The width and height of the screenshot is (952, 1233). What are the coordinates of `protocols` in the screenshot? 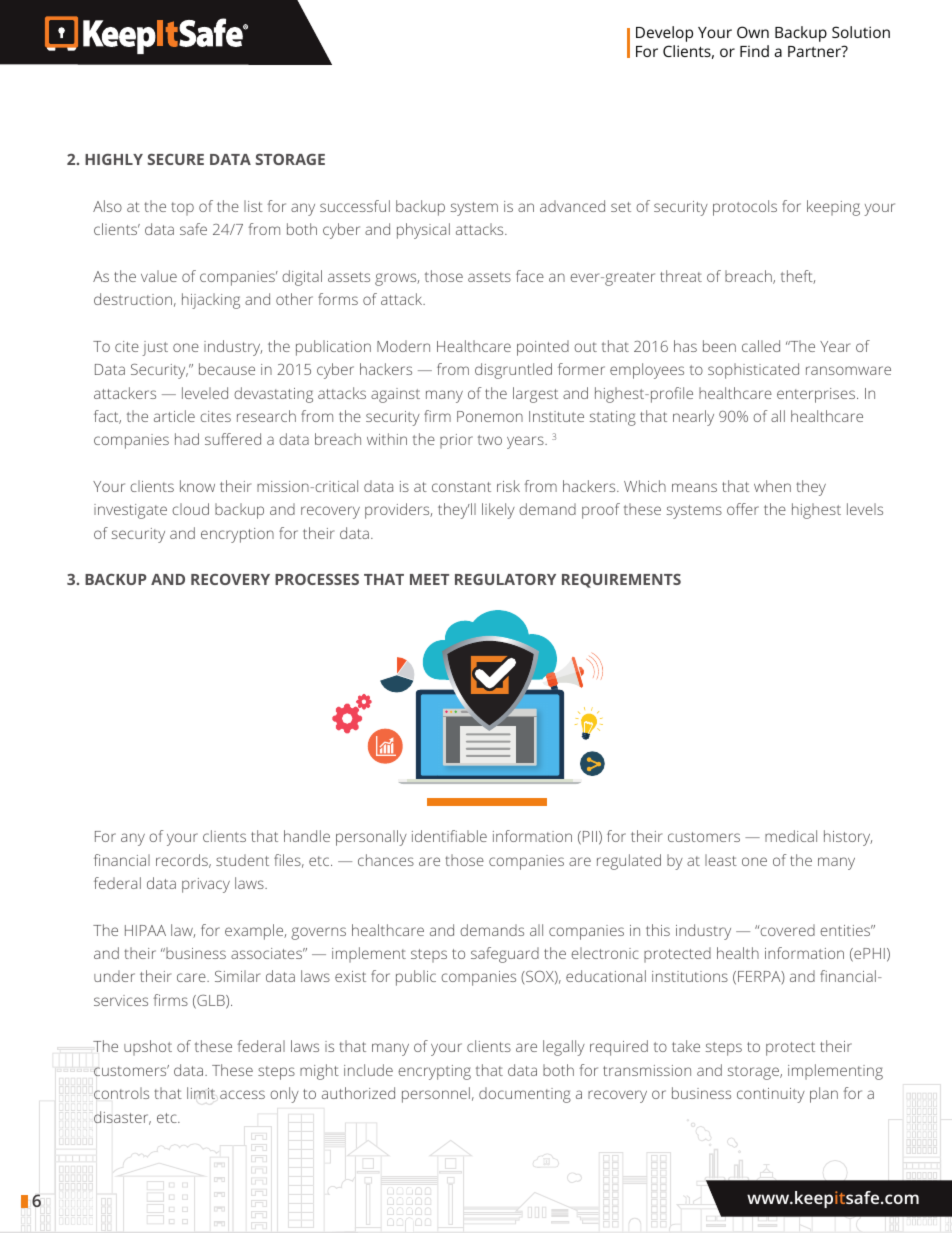 It's located at (745, 208).
